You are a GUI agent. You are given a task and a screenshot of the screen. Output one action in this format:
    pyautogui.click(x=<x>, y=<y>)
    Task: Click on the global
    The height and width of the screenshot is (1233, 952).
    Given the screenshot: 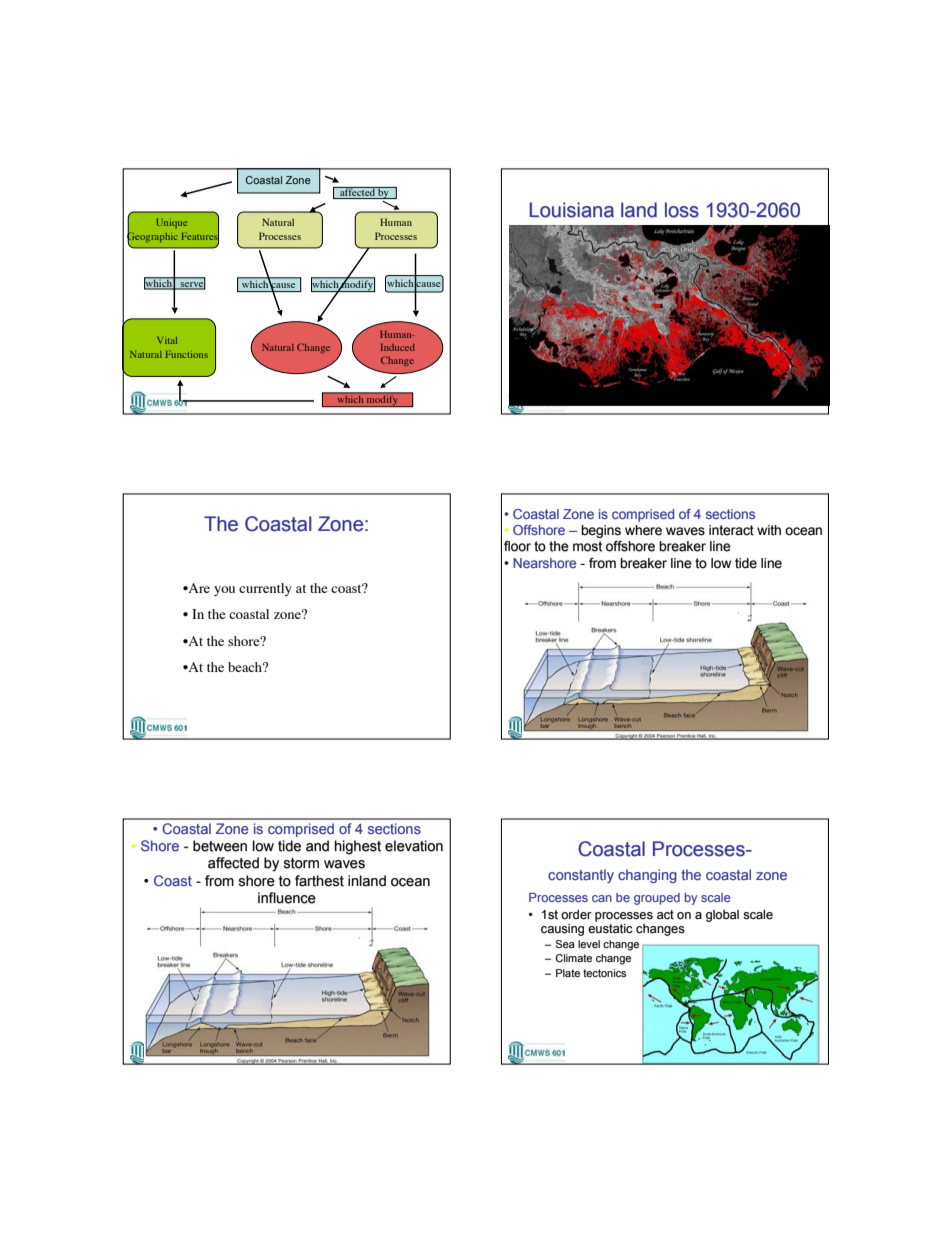 What is the action you would take?
    pyautogui.click(x=722, y=916)
